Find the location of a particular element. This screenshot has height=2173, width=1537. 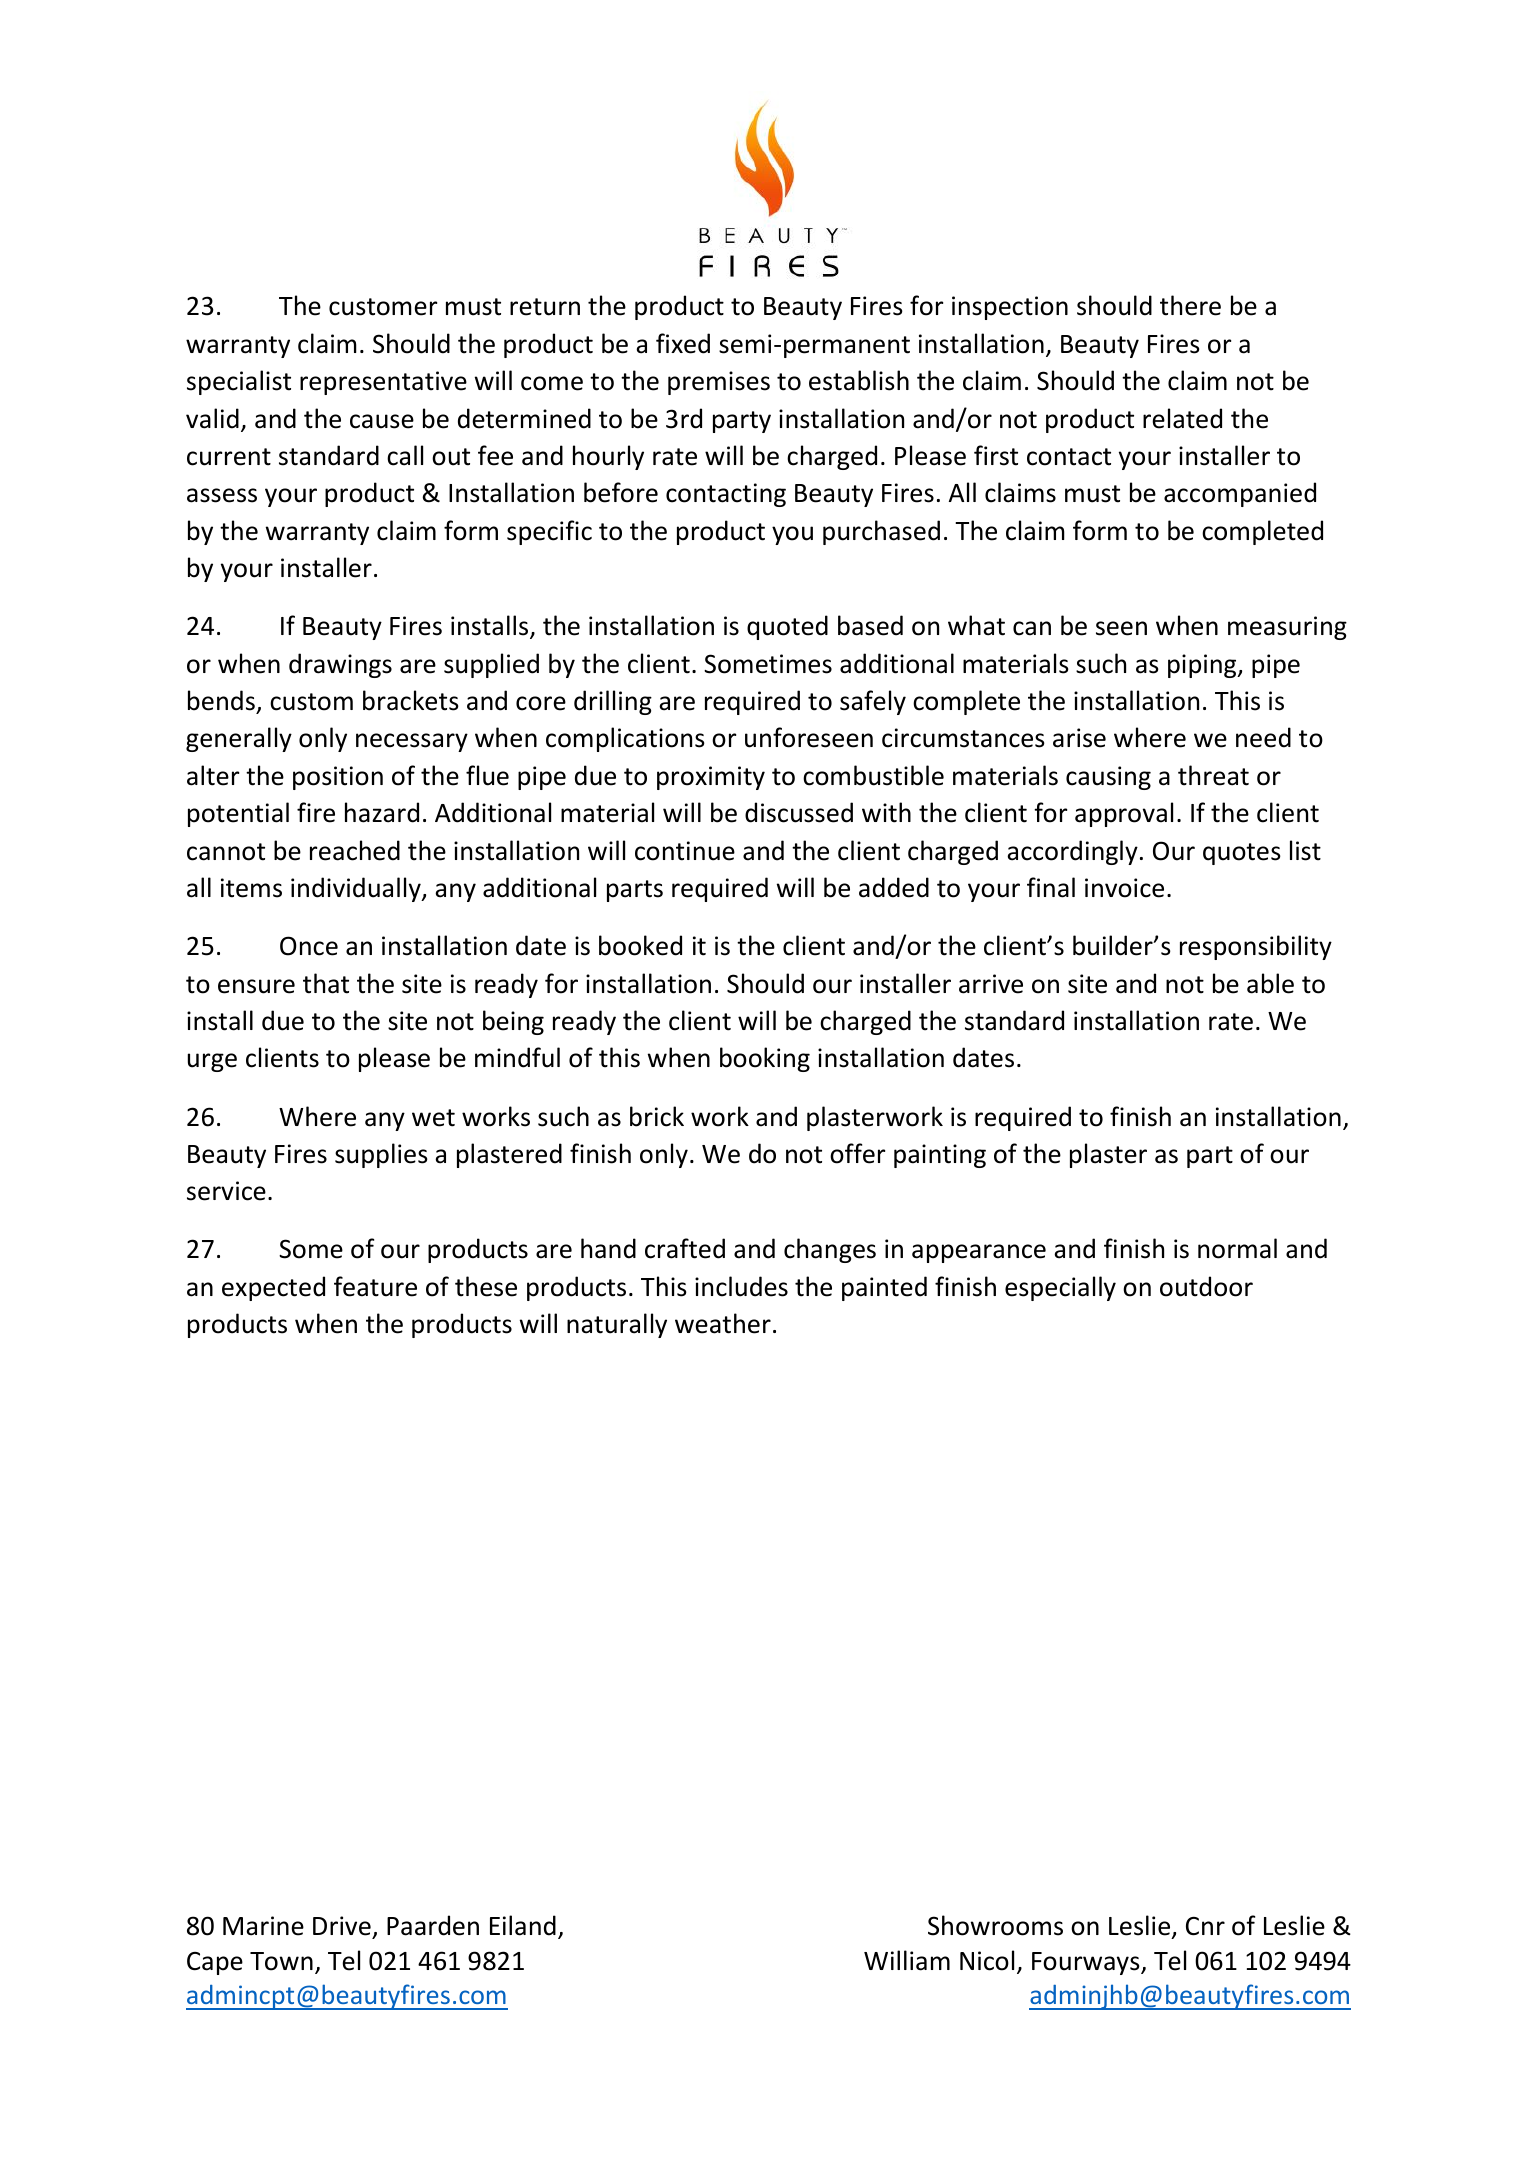

especially is located at coordinates (1060, 1288).
